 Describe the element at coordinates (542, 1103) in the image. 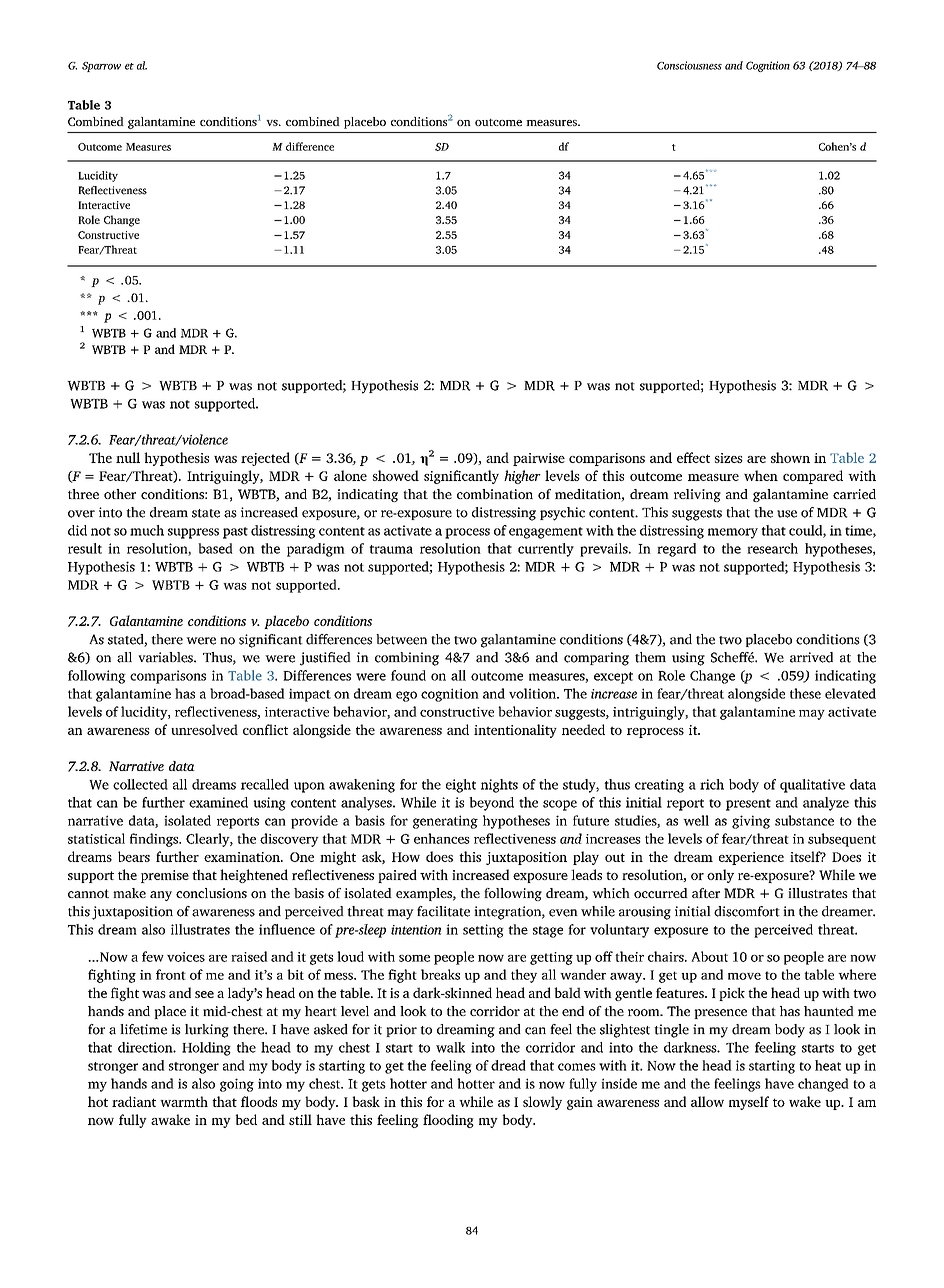

I see `slowly` at that location.
